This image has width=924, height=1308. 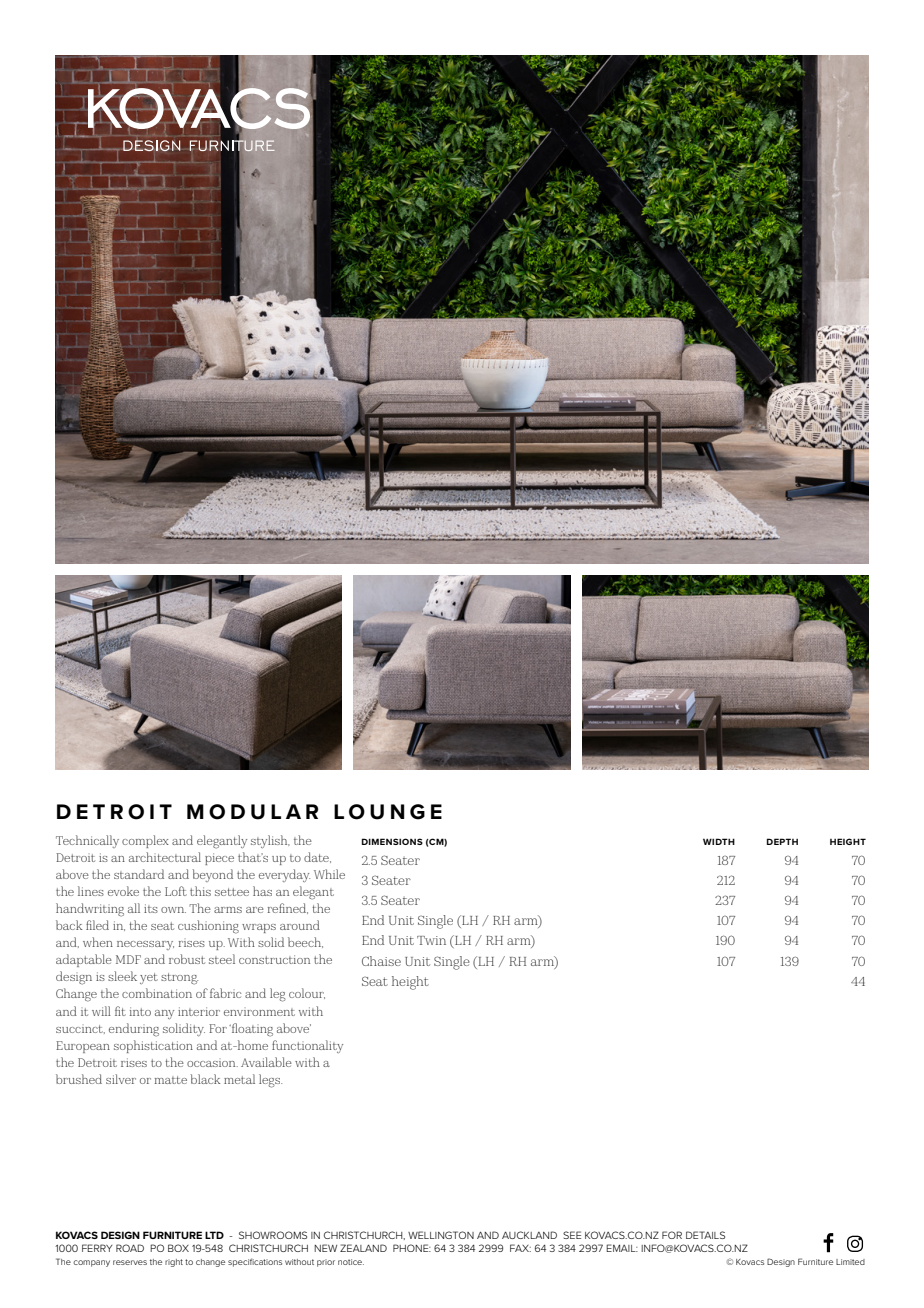 I want to click on Chaise, so click(x=381, y=961).
